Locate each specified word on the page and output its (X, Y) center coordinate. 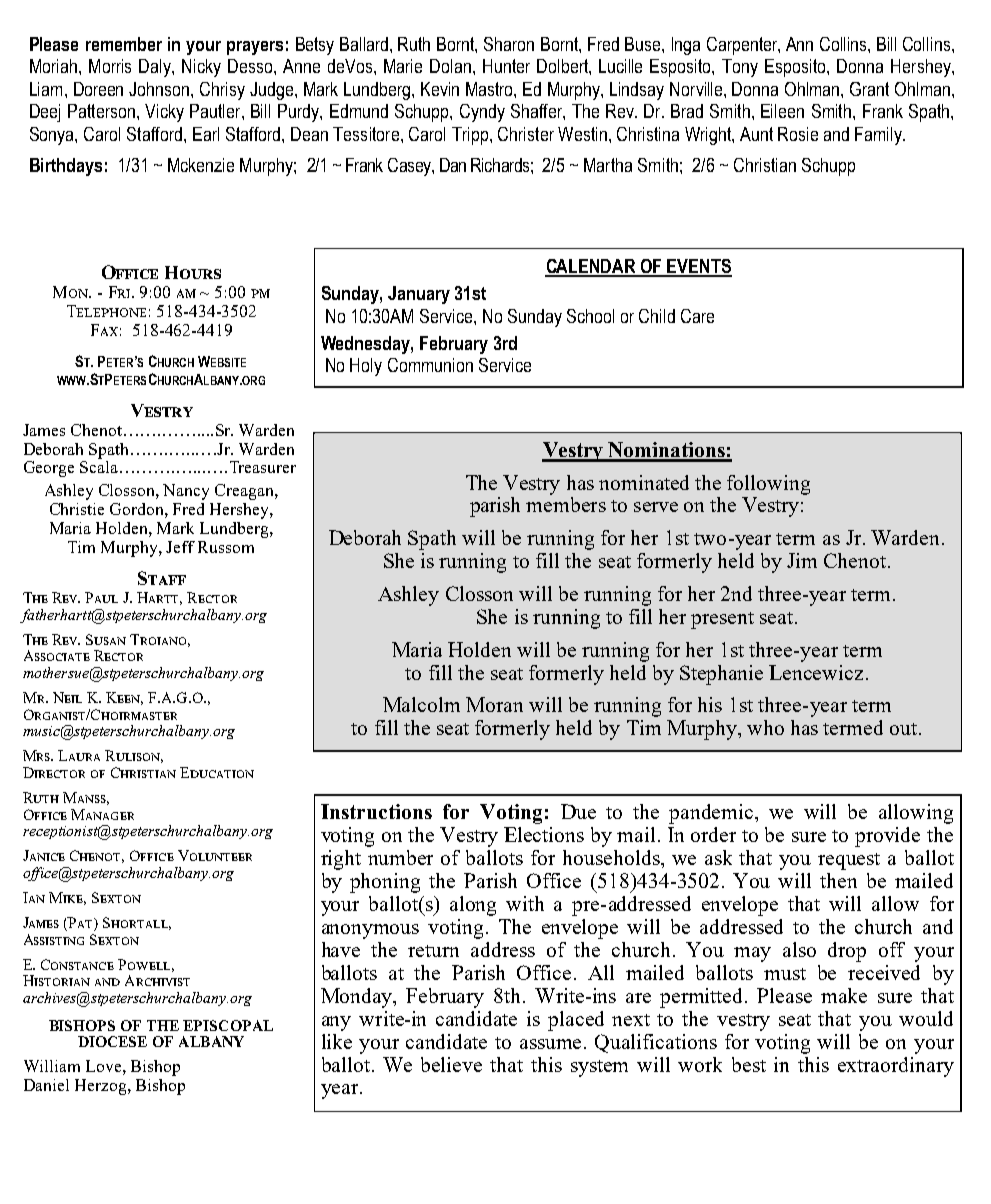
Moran (494, 704)
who (765, 727)
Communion (430, 365)
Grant (869, 89)
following (768, 485)
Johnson (160, 89)
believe (451, 1064)
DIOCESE (112, 1041)
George (49, 469)
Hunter (506, 66)
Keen (124, 698)
